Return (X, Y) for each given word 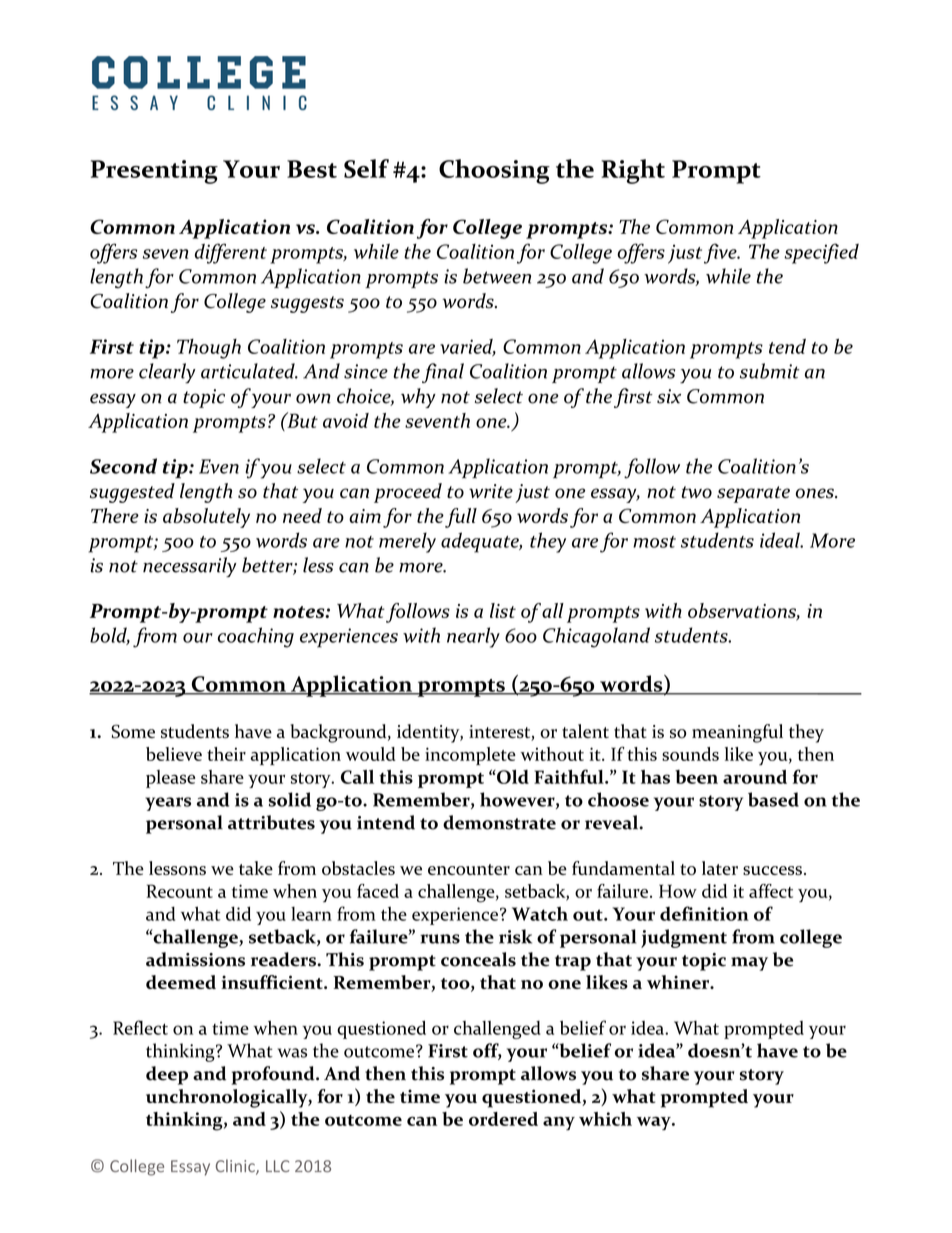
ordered (503, 1119)
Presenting (154, 172)
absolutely (206, 518)
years (168, 804)
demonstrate (499, 822)
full (461, 518)
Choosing (494, 171)
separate (753, 494)
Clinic (236, 1167)
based (773, 799)
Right (633, 171)
